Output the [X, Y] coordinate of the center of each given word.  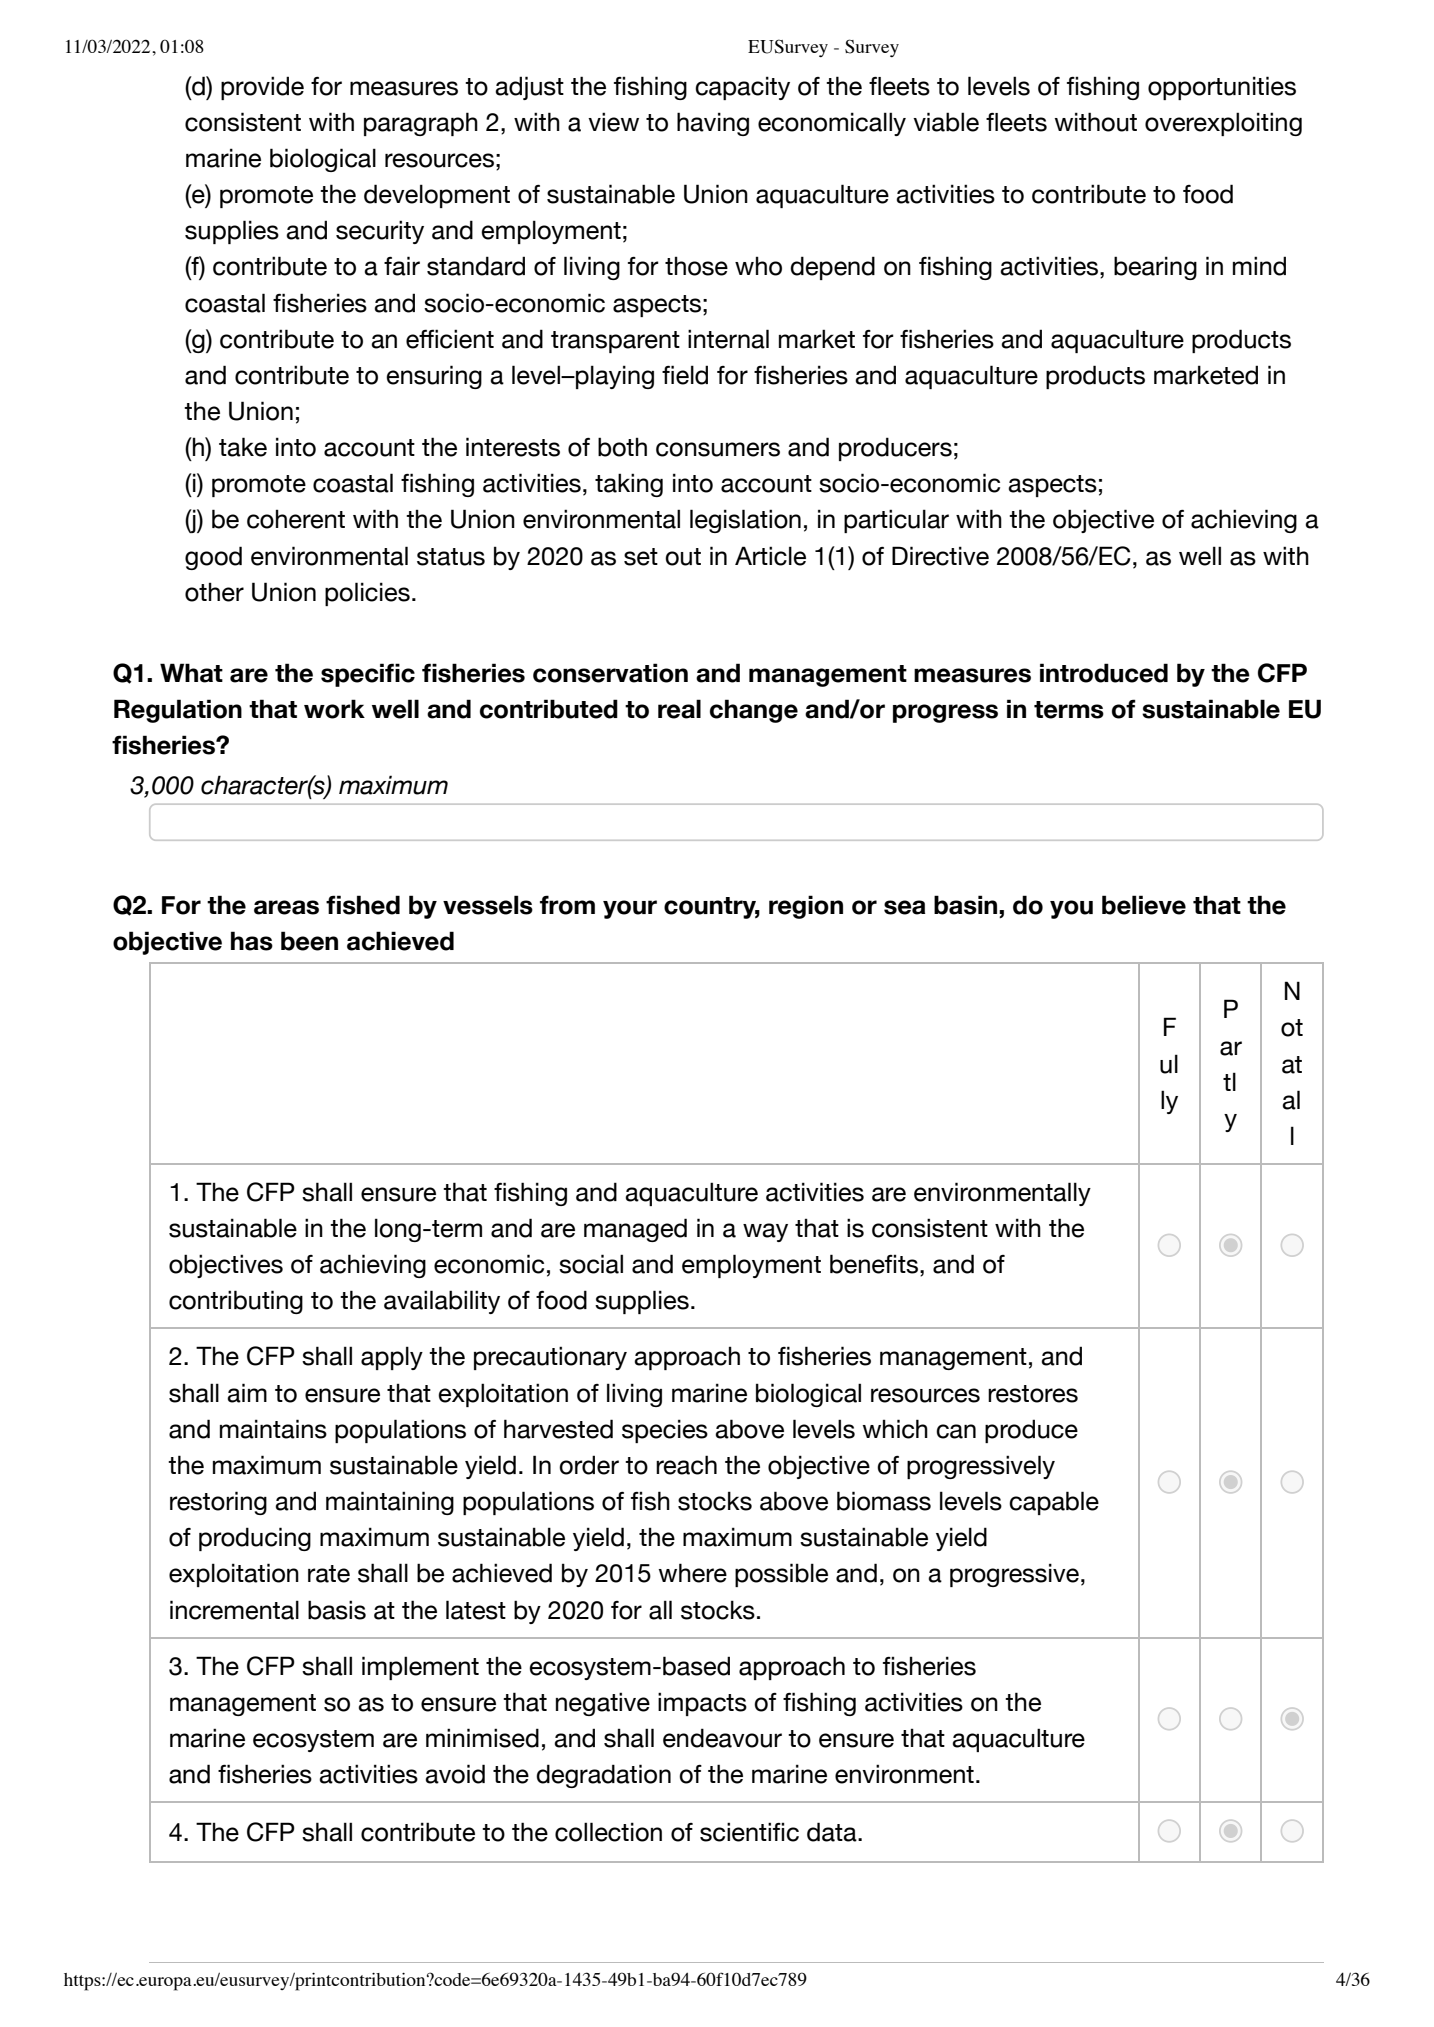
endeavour [722, 1738]
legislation [745, 521]
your [630, 909]
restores [1033, 1394]
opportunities [1222, 88]
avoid [455, 1774]
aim [247, 1393]
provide [262, 88]
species [665, 1431]
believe [1144, 905]
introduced [1104, 673]
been [309, 941]
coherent [296, 519]
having [713, 124]
